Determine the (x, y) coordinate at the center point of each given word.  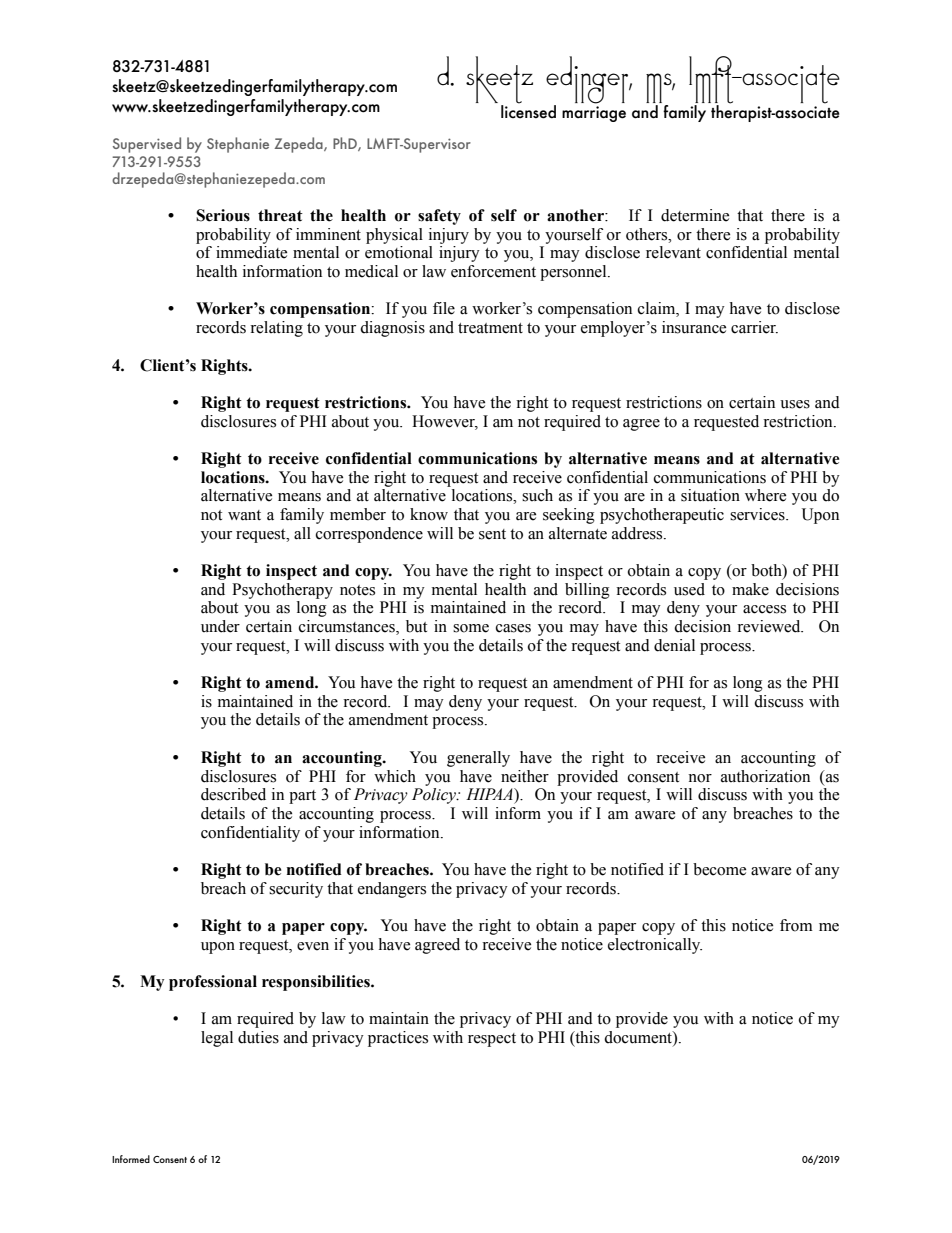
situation (710, 495)
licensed (528, 111)
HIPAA (490, 794)
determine (695, 215)
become (719, 869)
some (471, 628)
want (244, 515)
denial (674, 645)
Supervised (147, 145)
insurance (694, 327)
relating (276, 329)
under (220, 626)
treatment (490, 328)
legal (217, 1039)
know (429, 514)
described (233, 794)
